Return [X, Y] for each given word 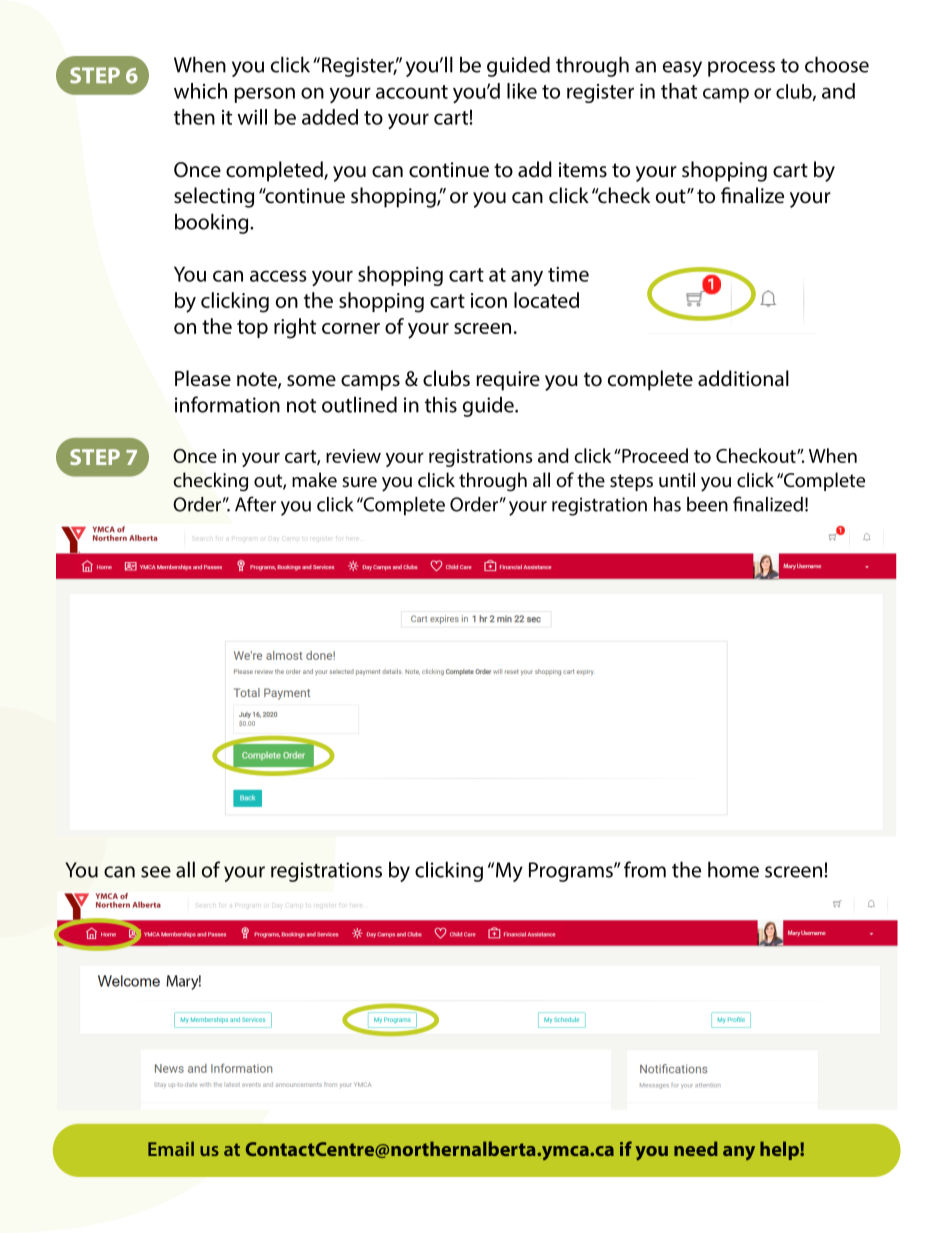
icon [489, 300]
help [780, 1150]
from [645, 869]
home [733, 869]
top [252, 329]
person [264, 95]
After [255, 504]
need [696, 1148]
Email [171, 1148]
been [707, 504]
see [156, 872]
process [741, 69]
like [522, 91]
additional [743, 378]
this [441, 404]
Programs [572, 872]
